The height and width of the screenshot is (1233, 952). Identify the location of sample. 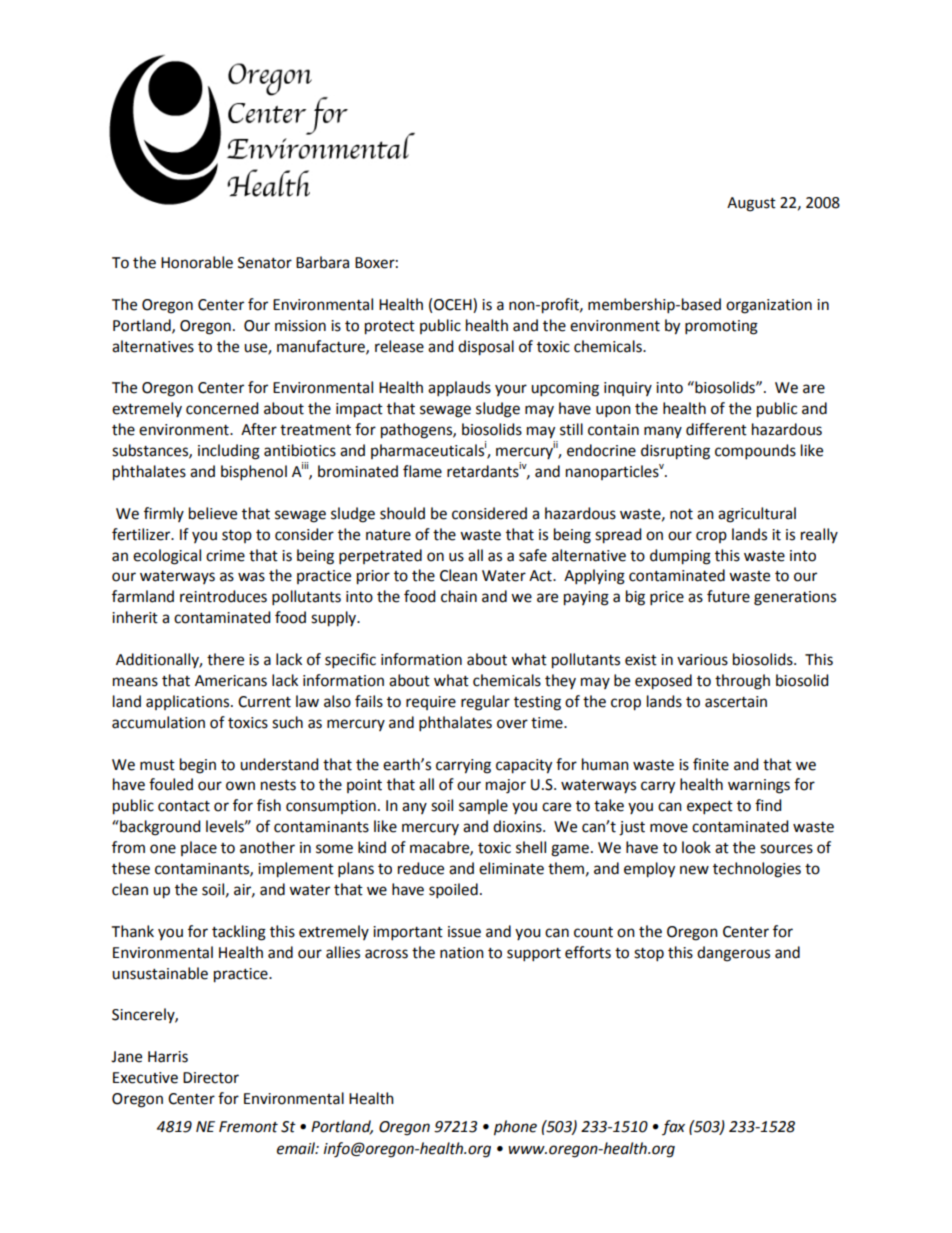
(483, 806).
